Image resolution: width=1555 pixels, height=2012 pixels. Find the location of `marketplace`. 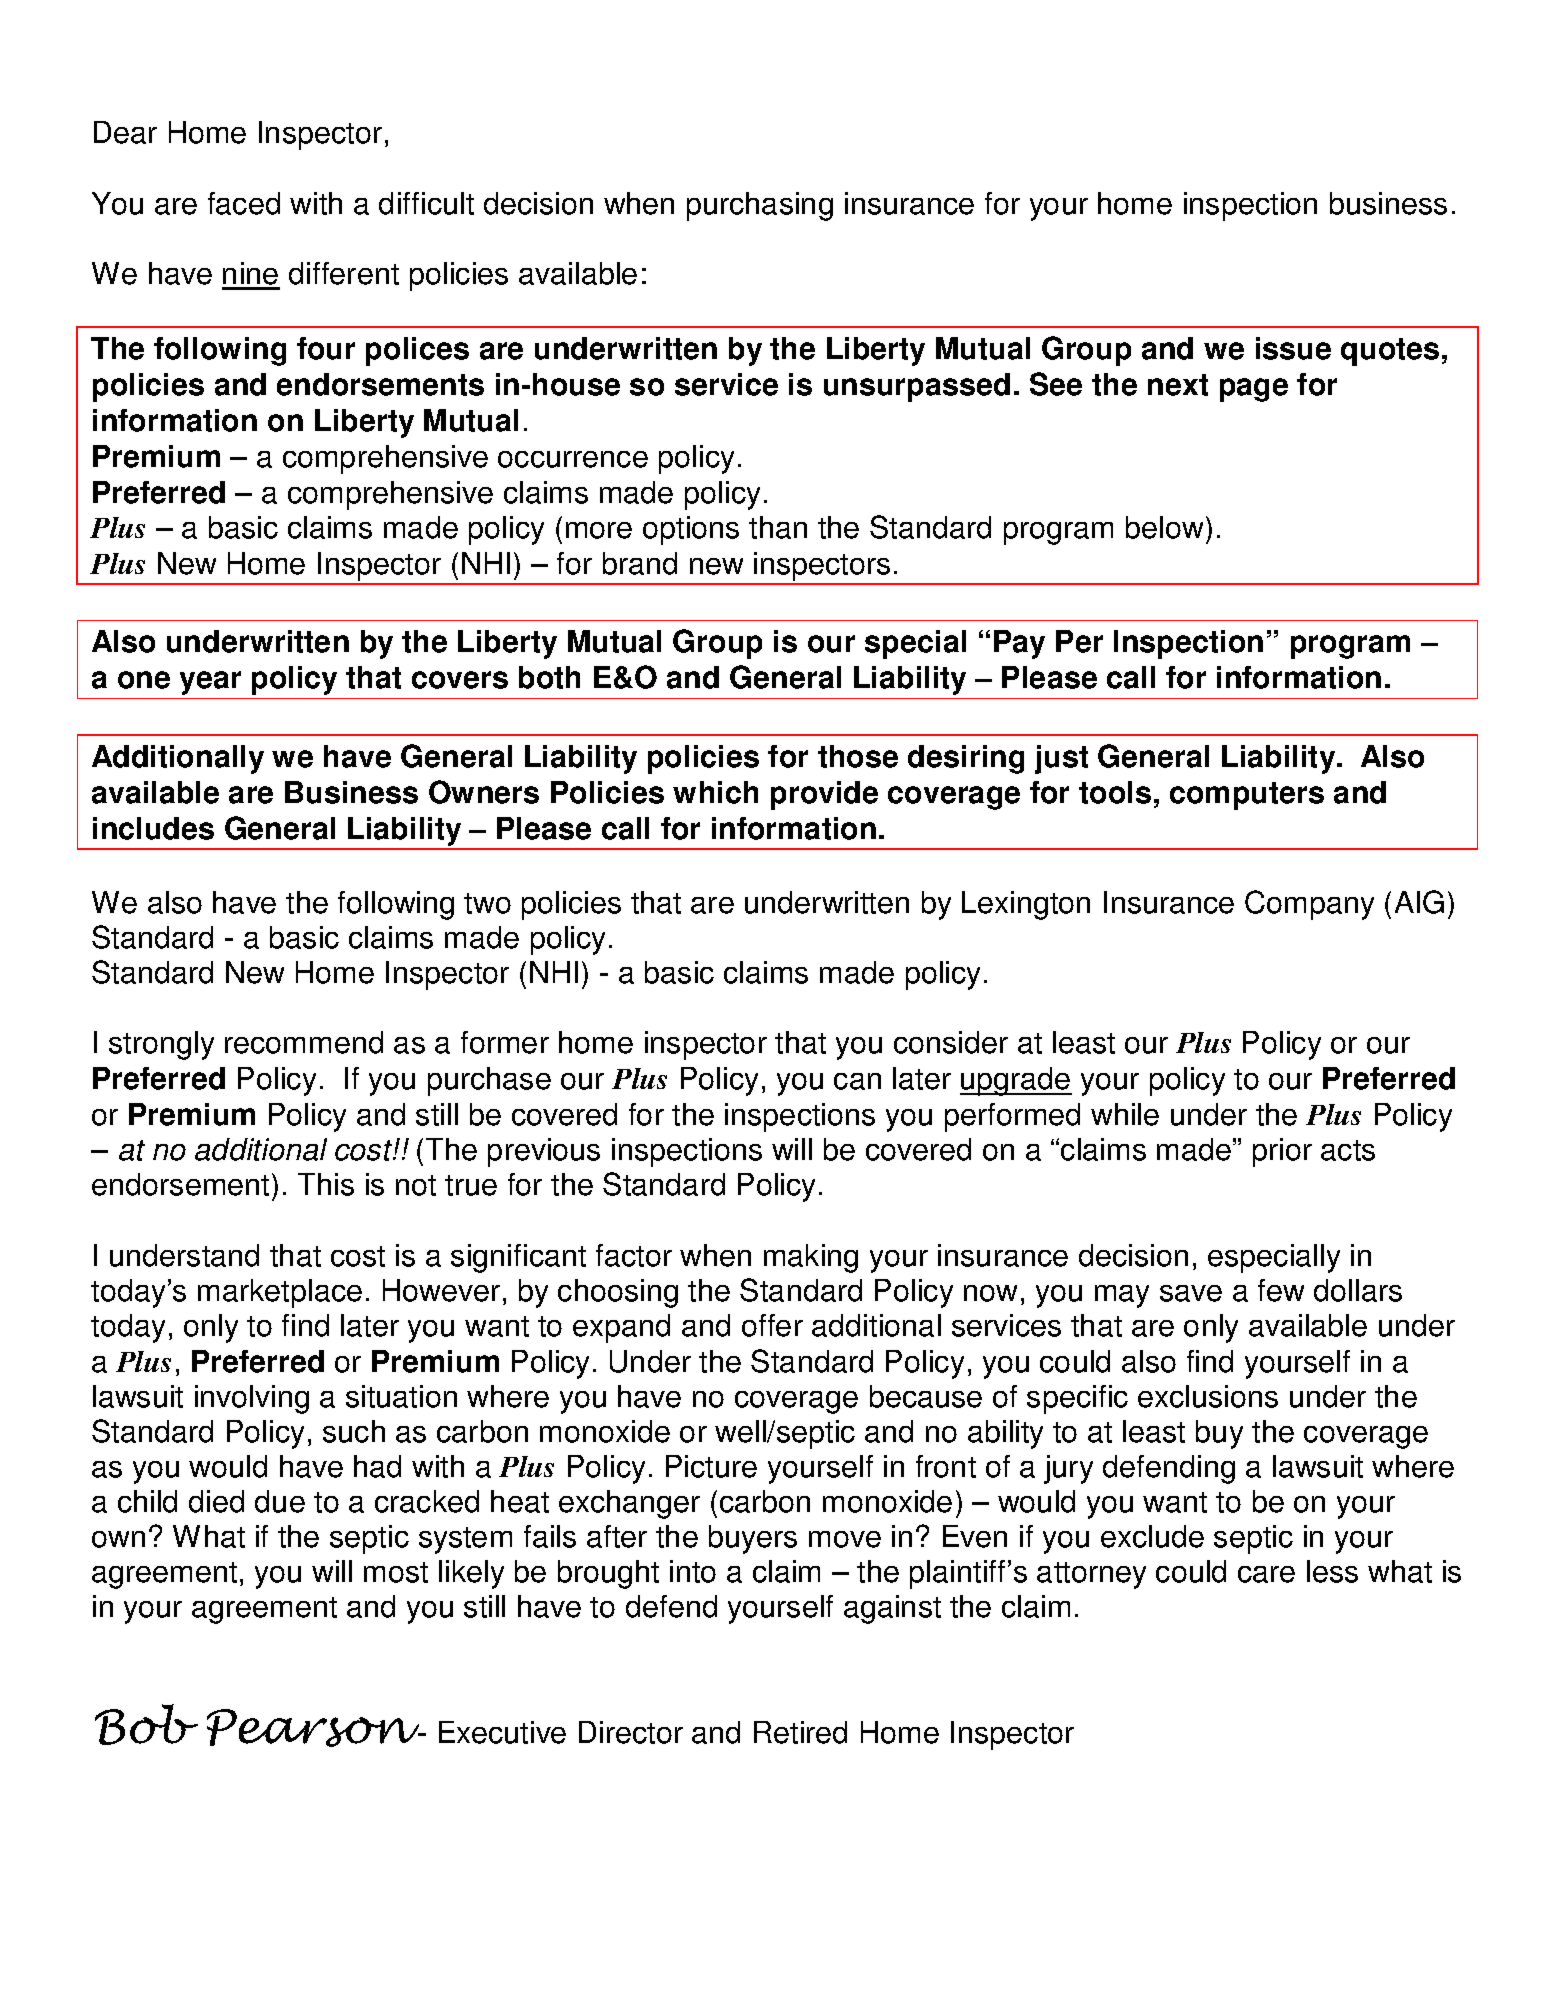

marketplace is located at coordinates (280, 1293).
